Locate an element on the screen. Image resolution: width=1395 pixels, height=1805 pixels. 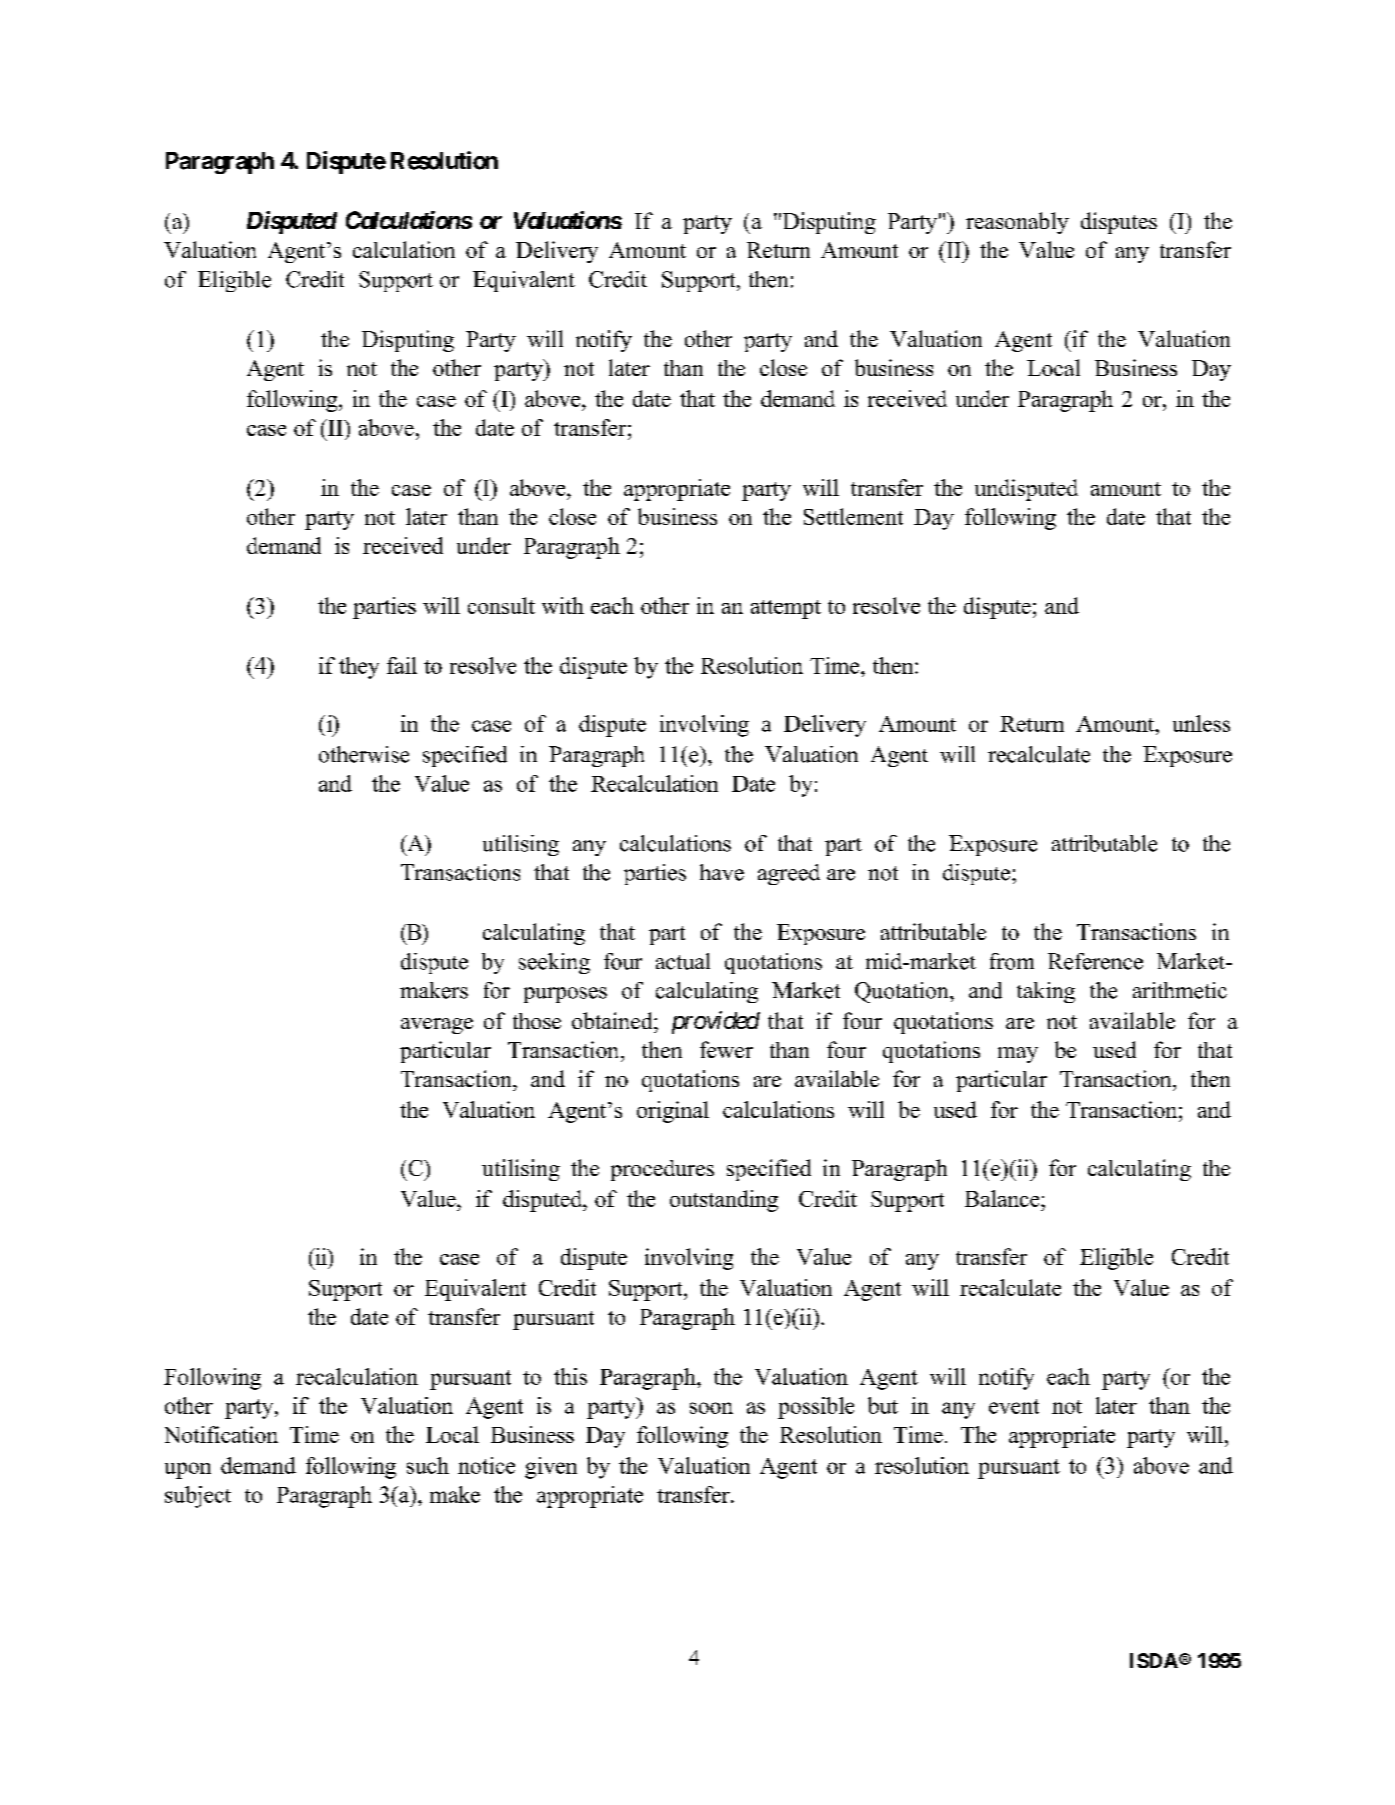
unless is located at coordinates (1201, 723).
